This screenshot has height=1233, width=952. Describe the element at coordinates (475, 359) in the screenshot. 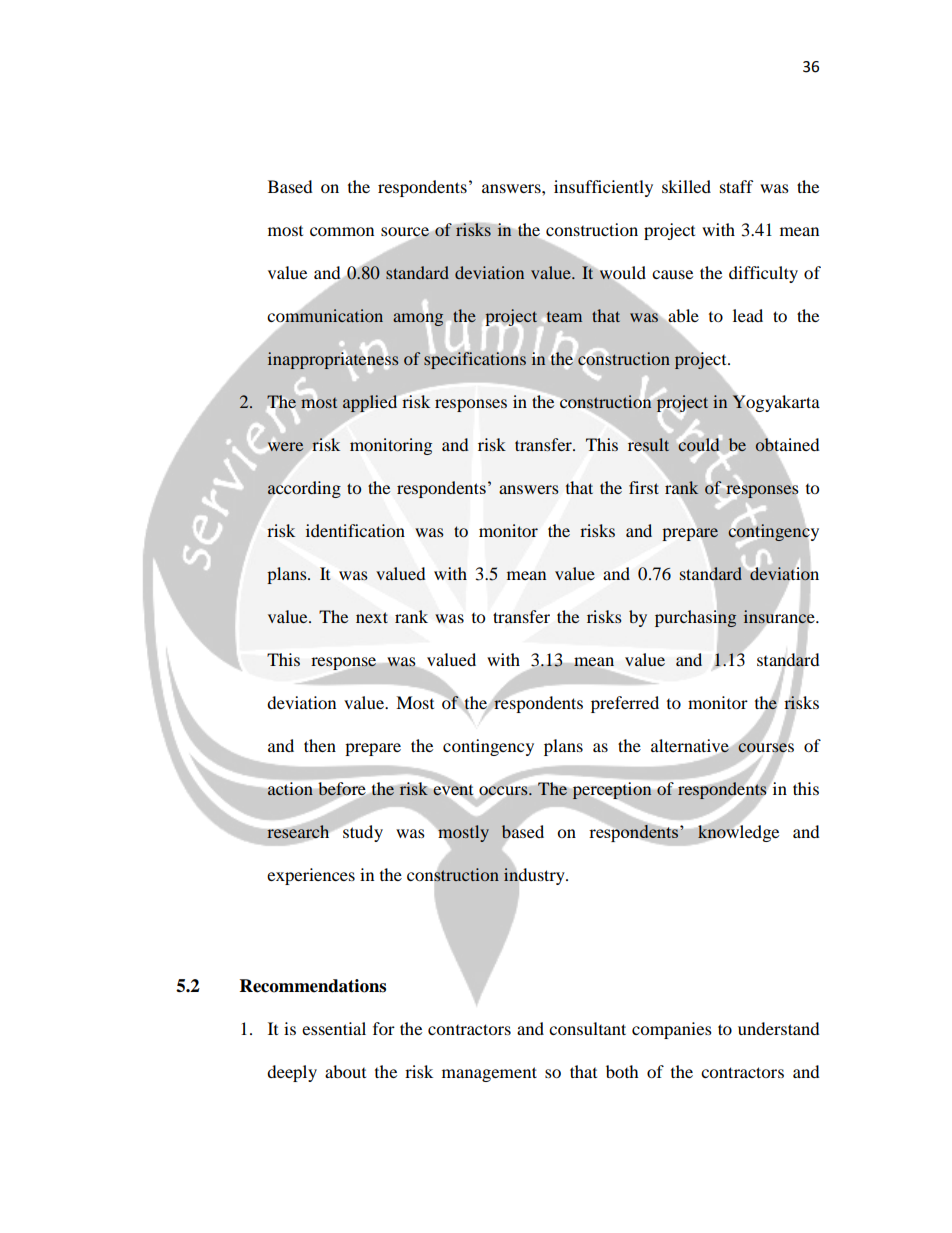

I see `specifications` at that location.
